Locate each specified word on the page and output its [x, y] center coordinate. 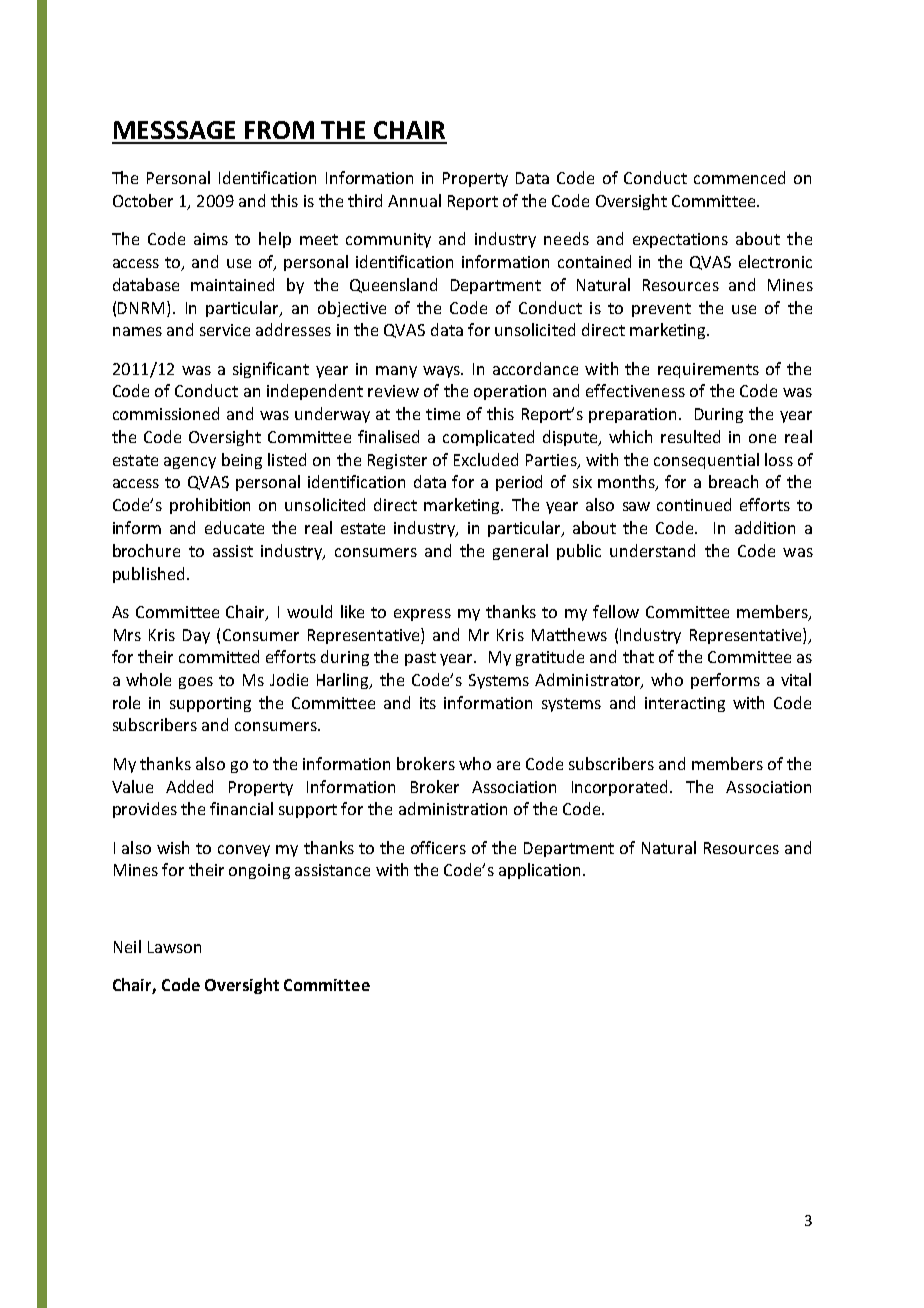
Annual [414, 200]
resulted [690, 436]
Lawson [174, 947]
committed [219, 656]
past [420, 659]
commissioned [166, 413]
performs [725, 681]
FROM [279, 130]
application [539, 871]
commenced [739, 177]
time [443, 414]
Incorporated [619, 788]
